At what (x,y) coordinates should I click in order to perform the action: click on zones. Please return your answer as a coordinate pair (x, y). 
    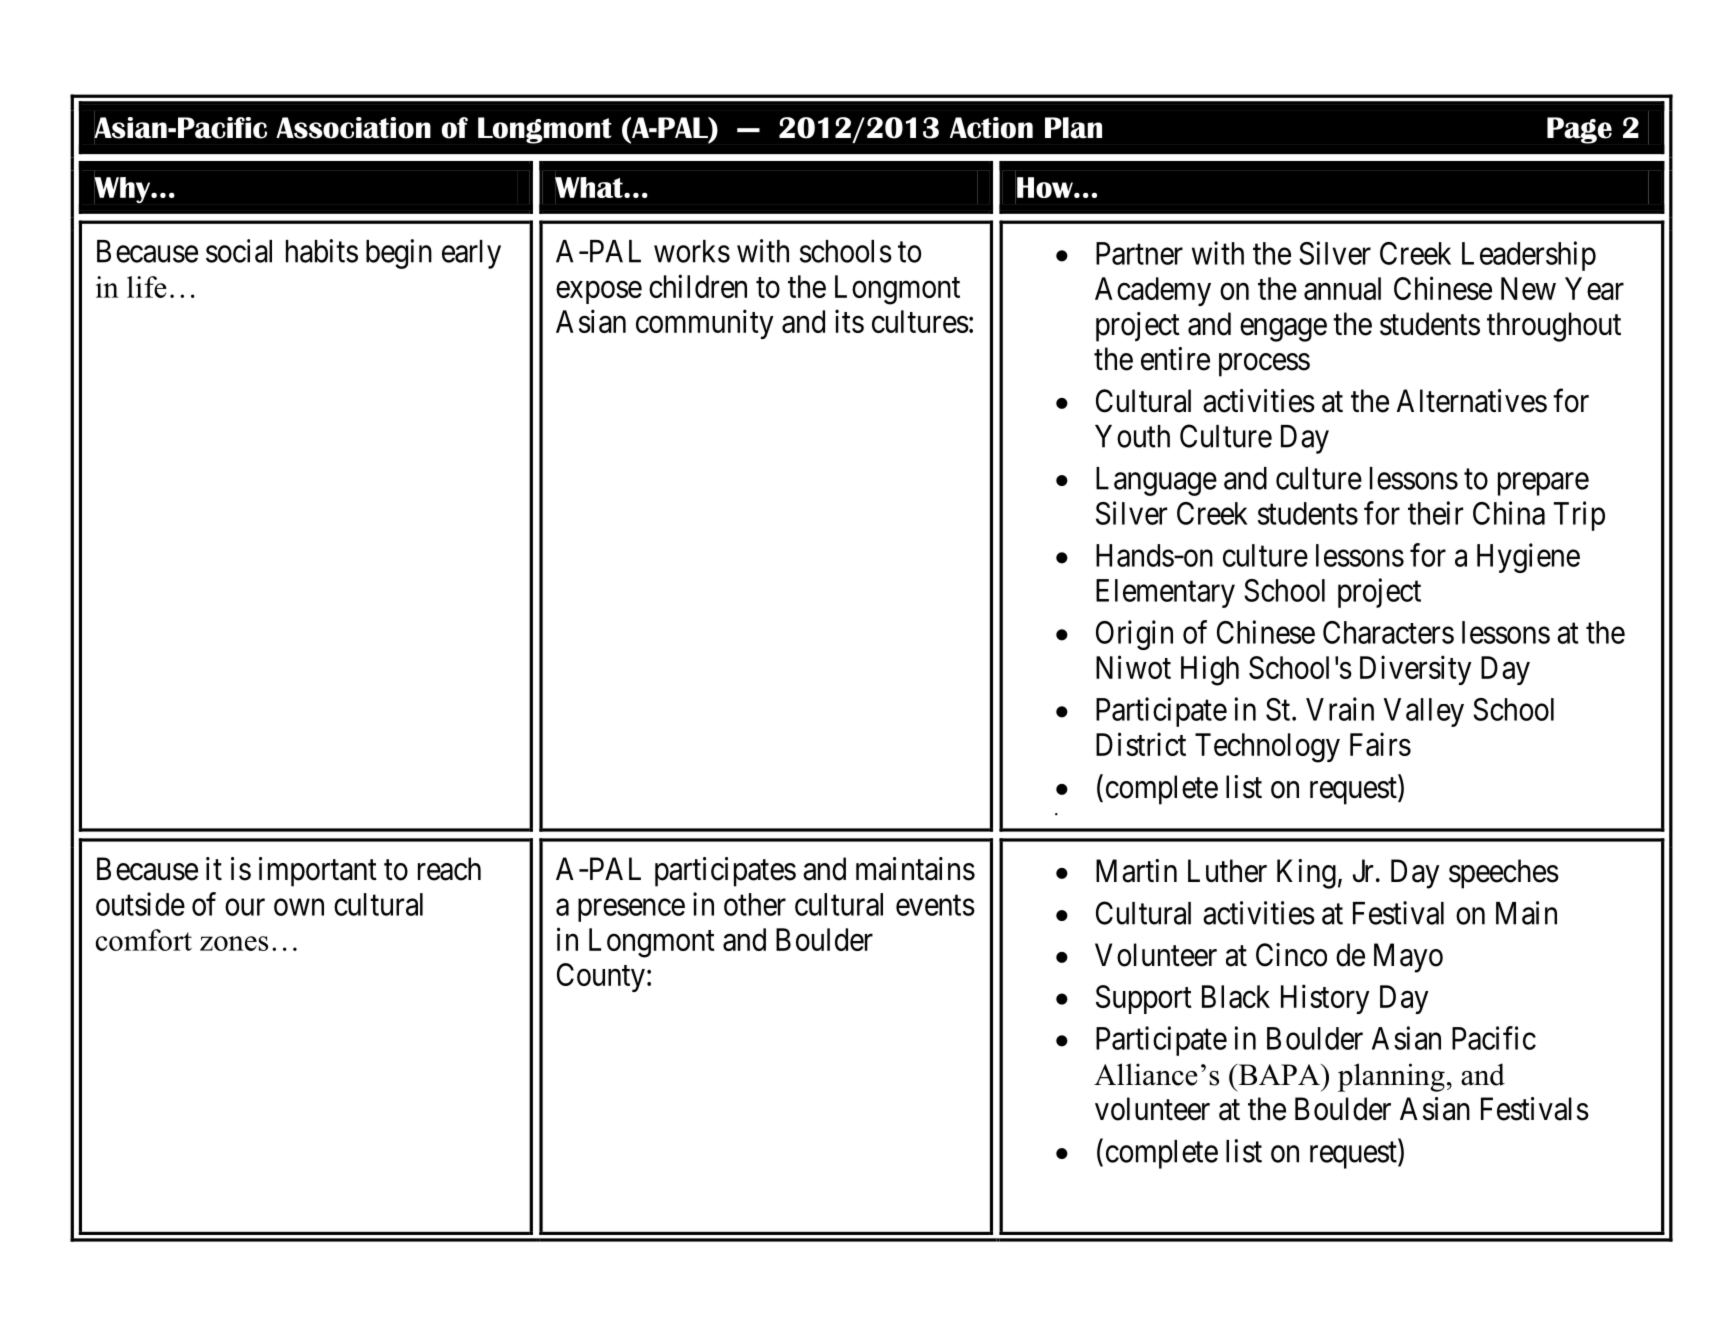
    Looking at the image, I should click on (234, 943).
